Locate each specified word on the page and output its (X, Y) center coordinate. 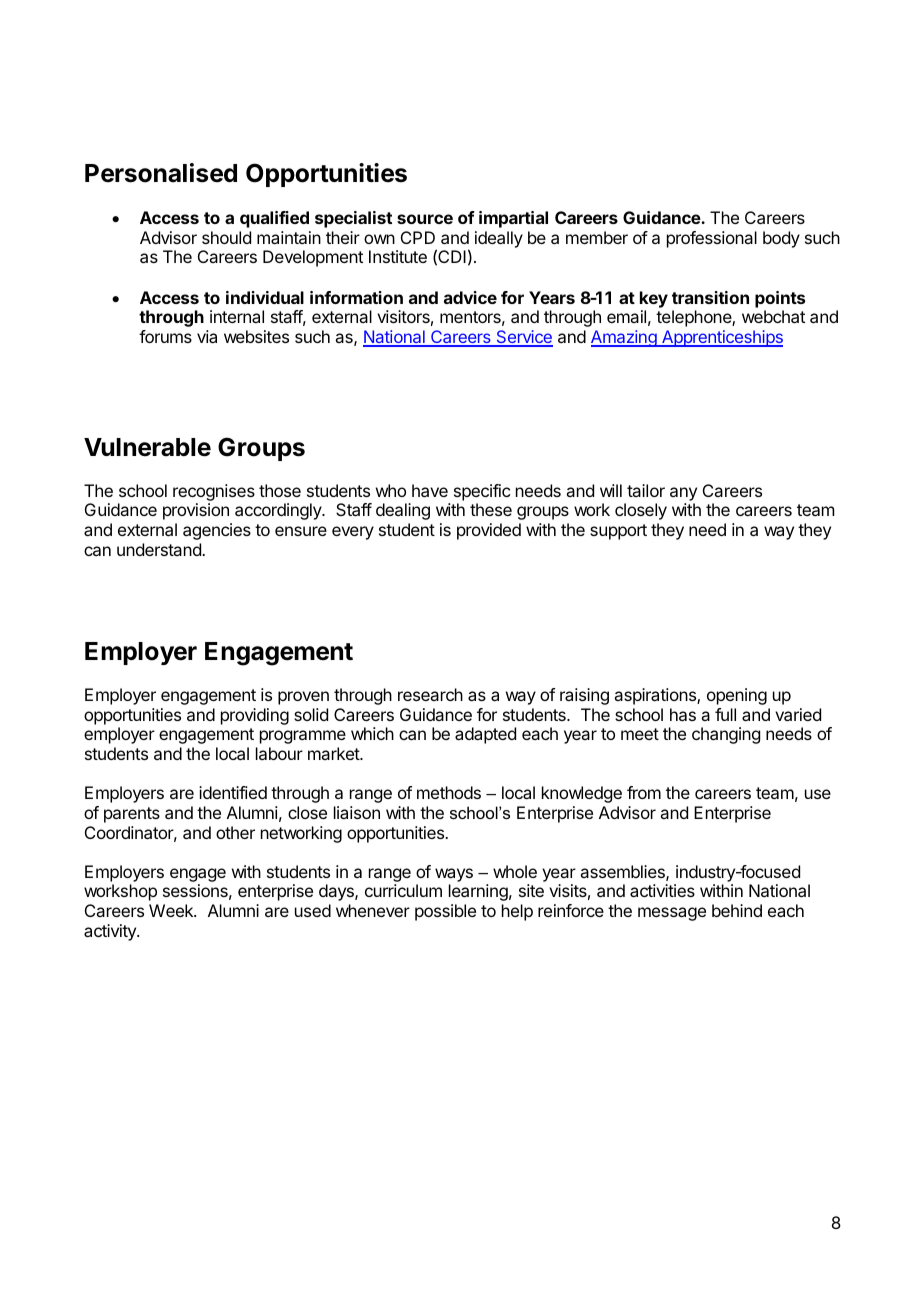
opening (737, 696)
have (430, 490)
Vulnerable (147, 447)
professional (712, 239)
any (683, 494)
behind (737, 910)
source (425, 219)
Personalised (161, 173)
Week (172, 910)
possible (445, 912)
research (430, 694)
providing (255, 716)
